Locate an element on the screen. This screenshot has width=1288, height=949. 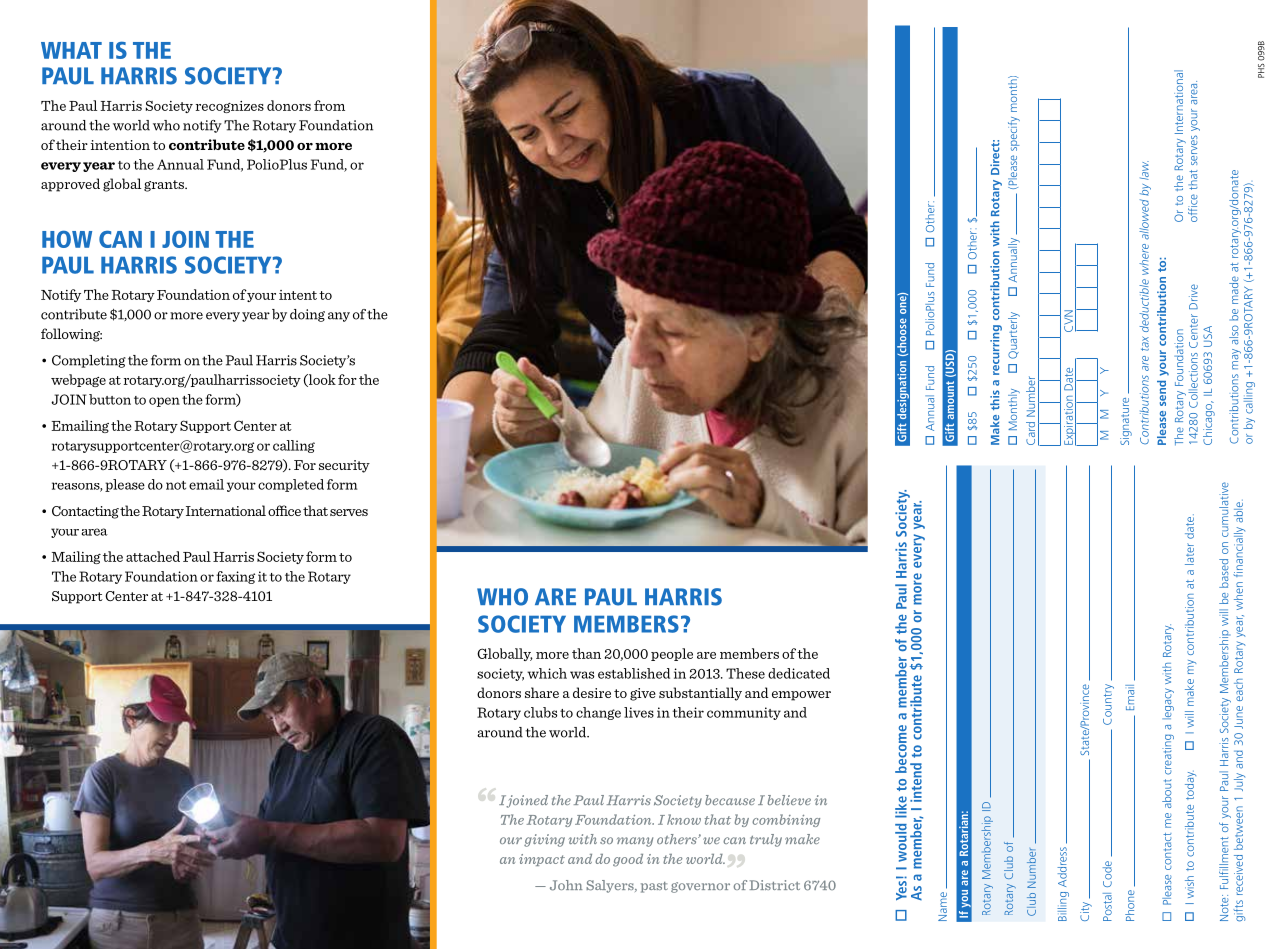
impact is located at coordinates (542, 860).
